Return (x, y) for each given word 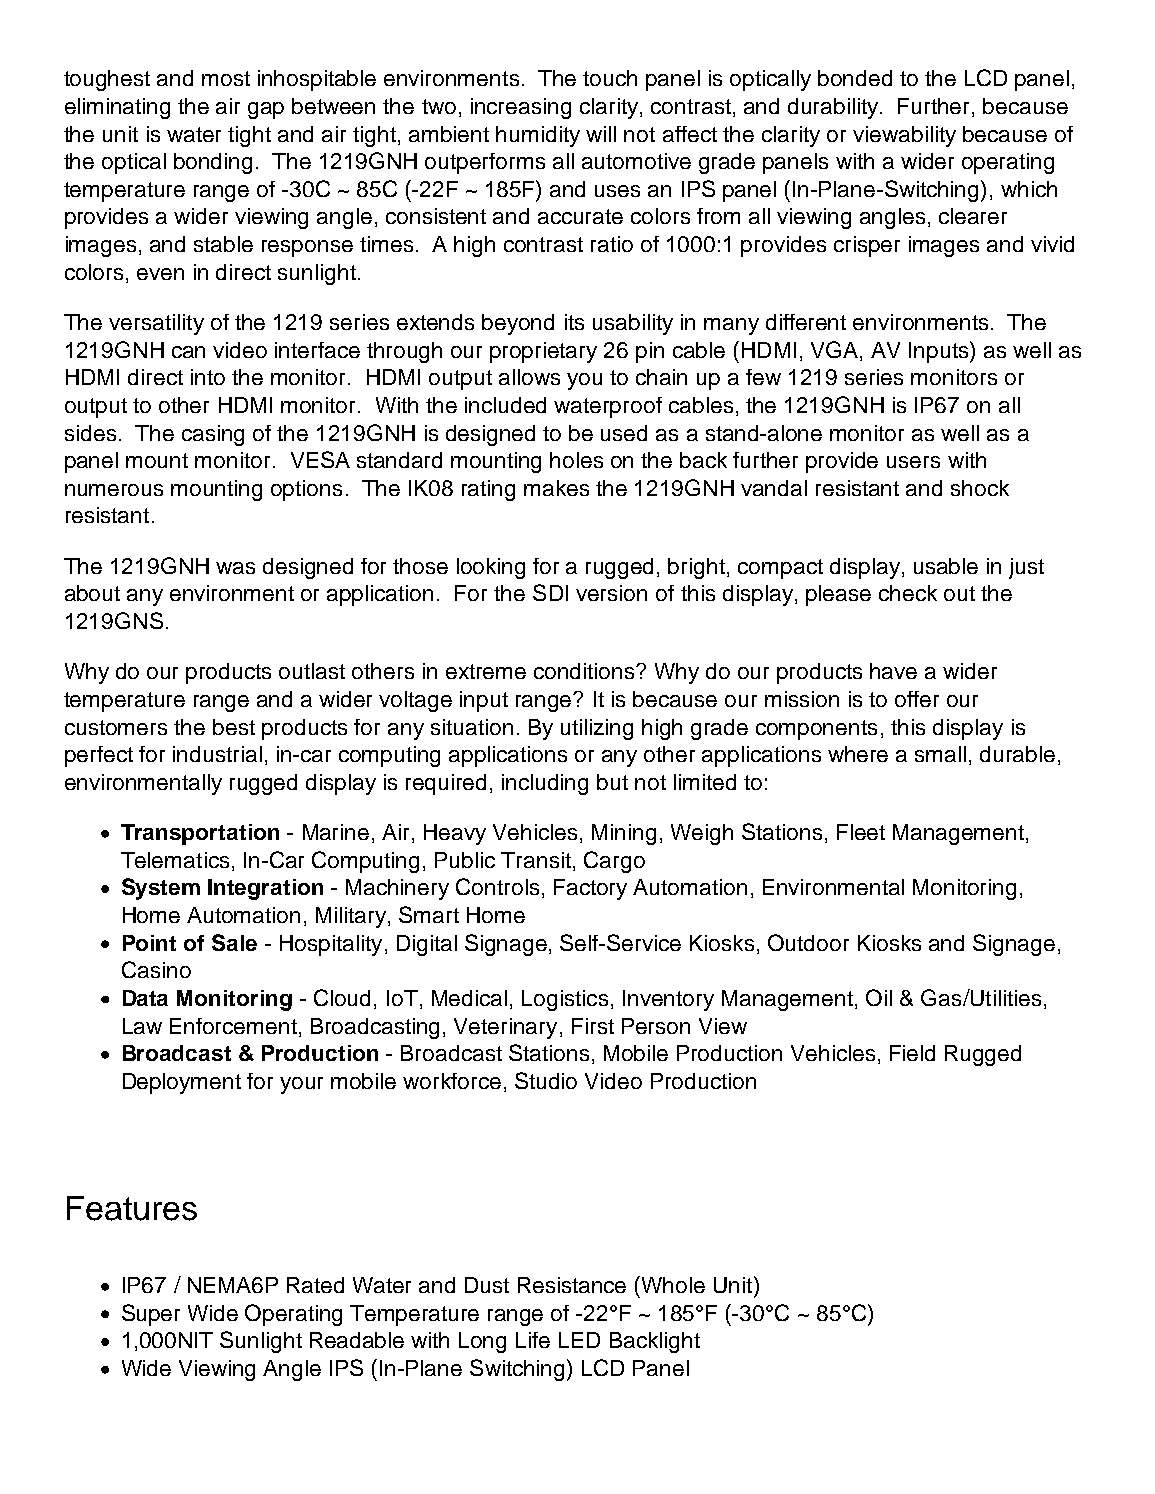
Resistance (572, 1285)
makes (556, 488)
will (601, 134)
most (226, 78)
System (161, 889)
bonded (855, 78)
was (235, 568)
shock (980, 488)
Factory (590, 889)
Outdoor (808, 942)
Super (151, 1315)
